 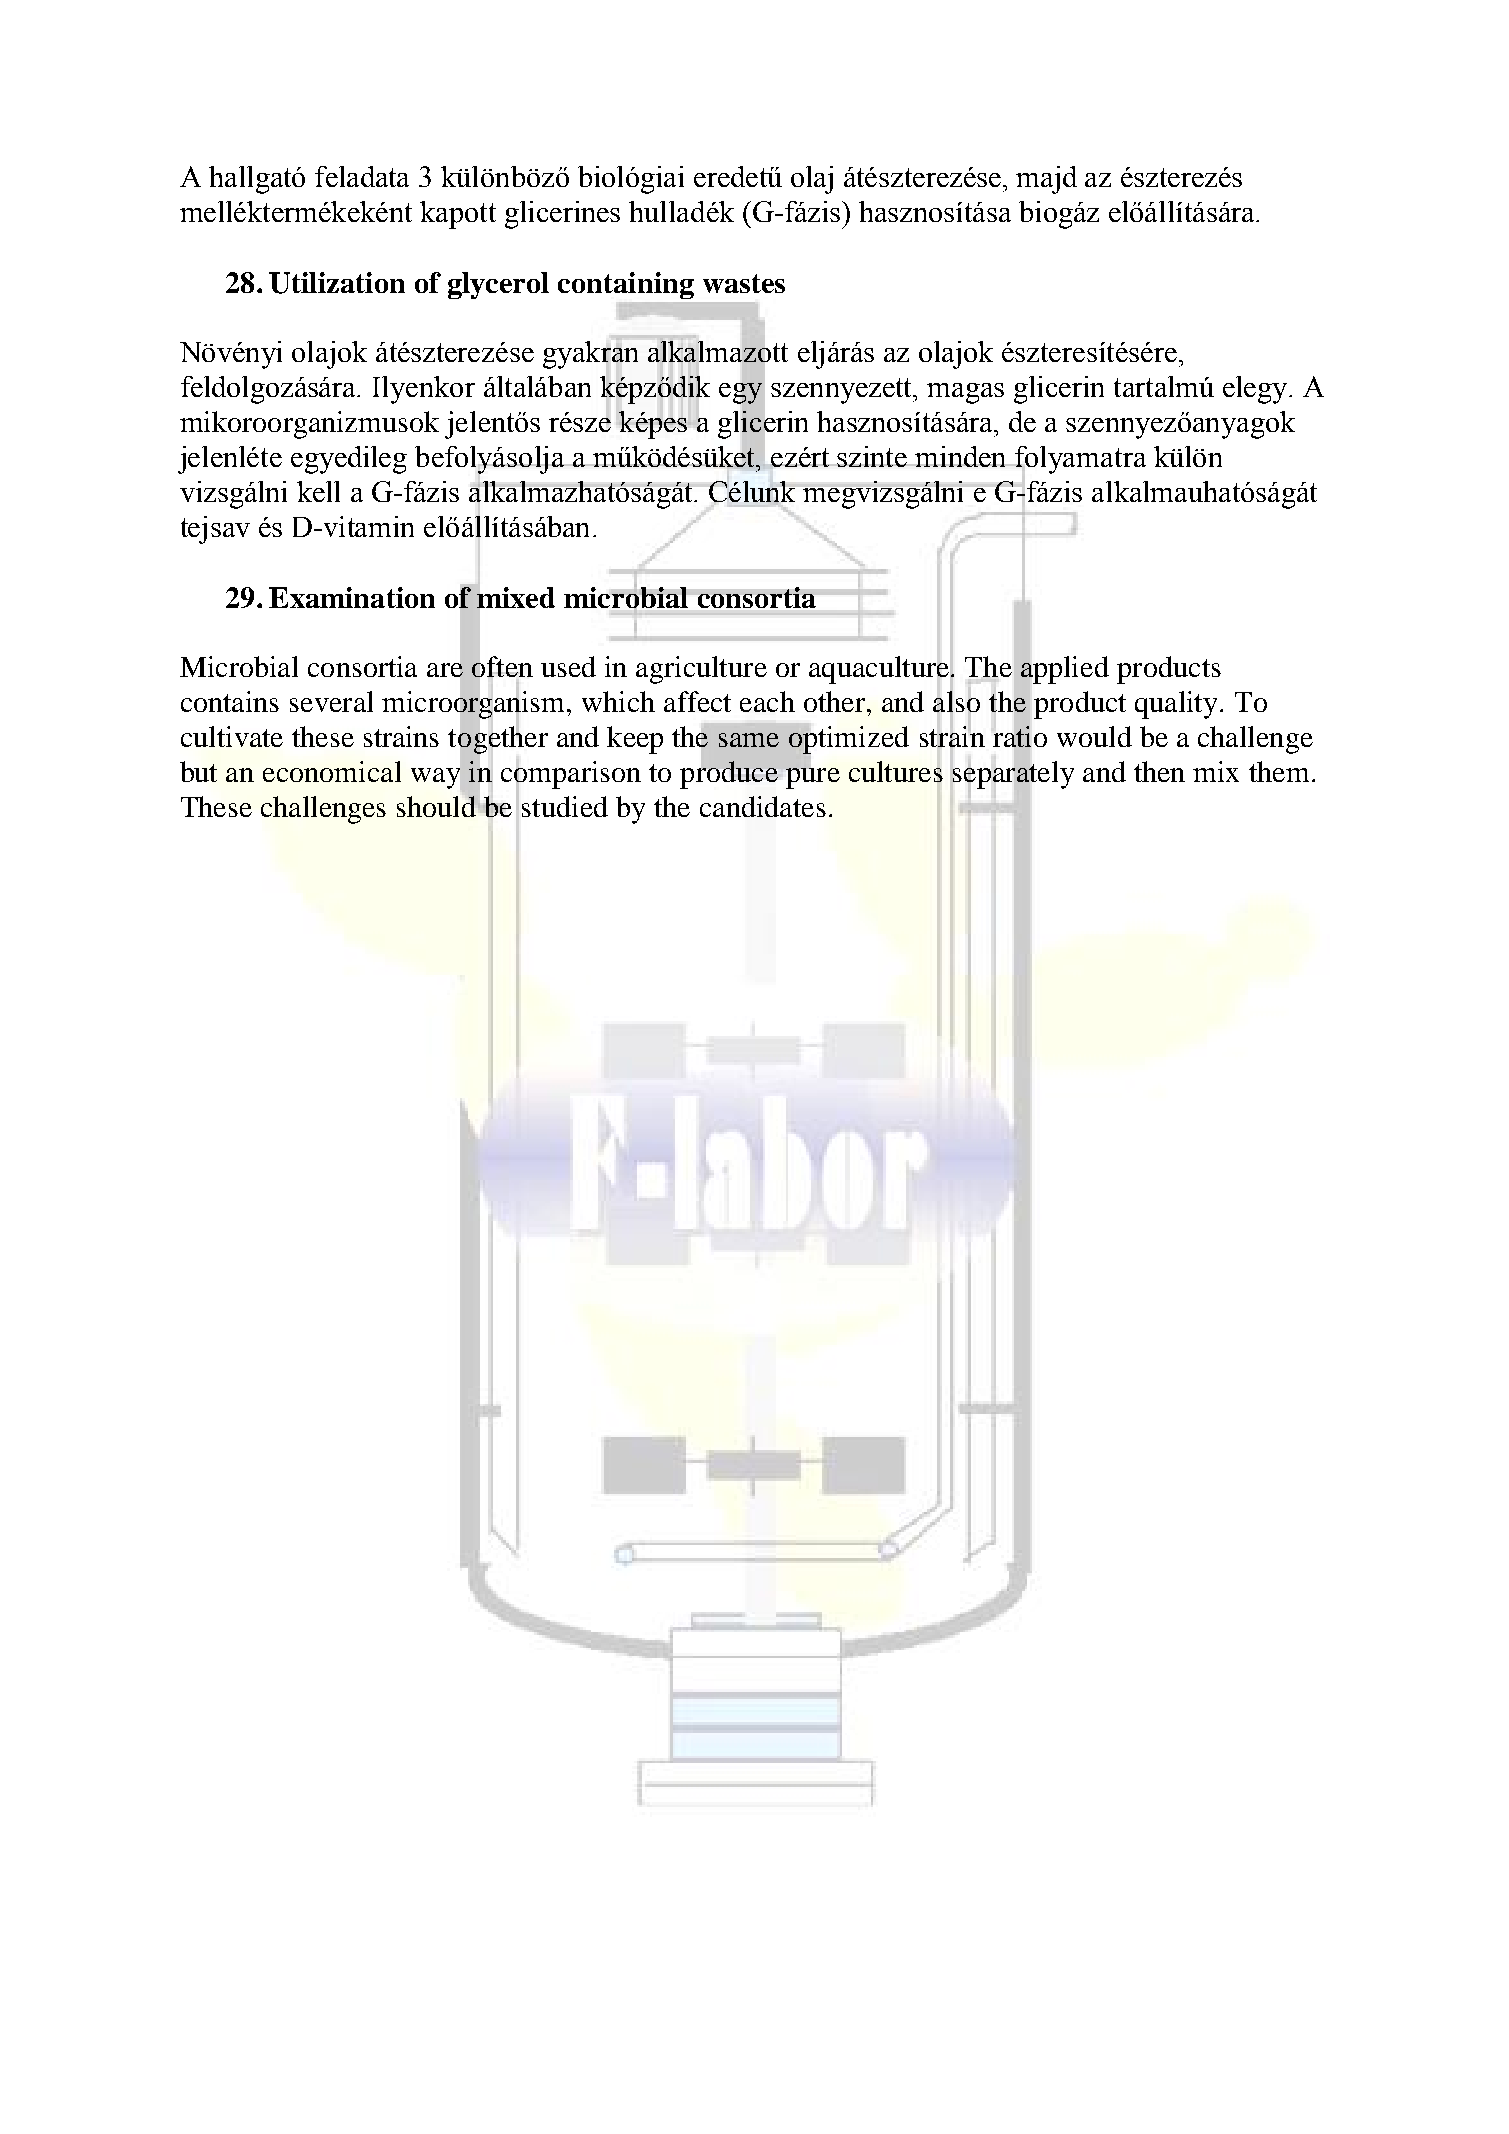 I want to click on then, so click(x=1159, y=771).
